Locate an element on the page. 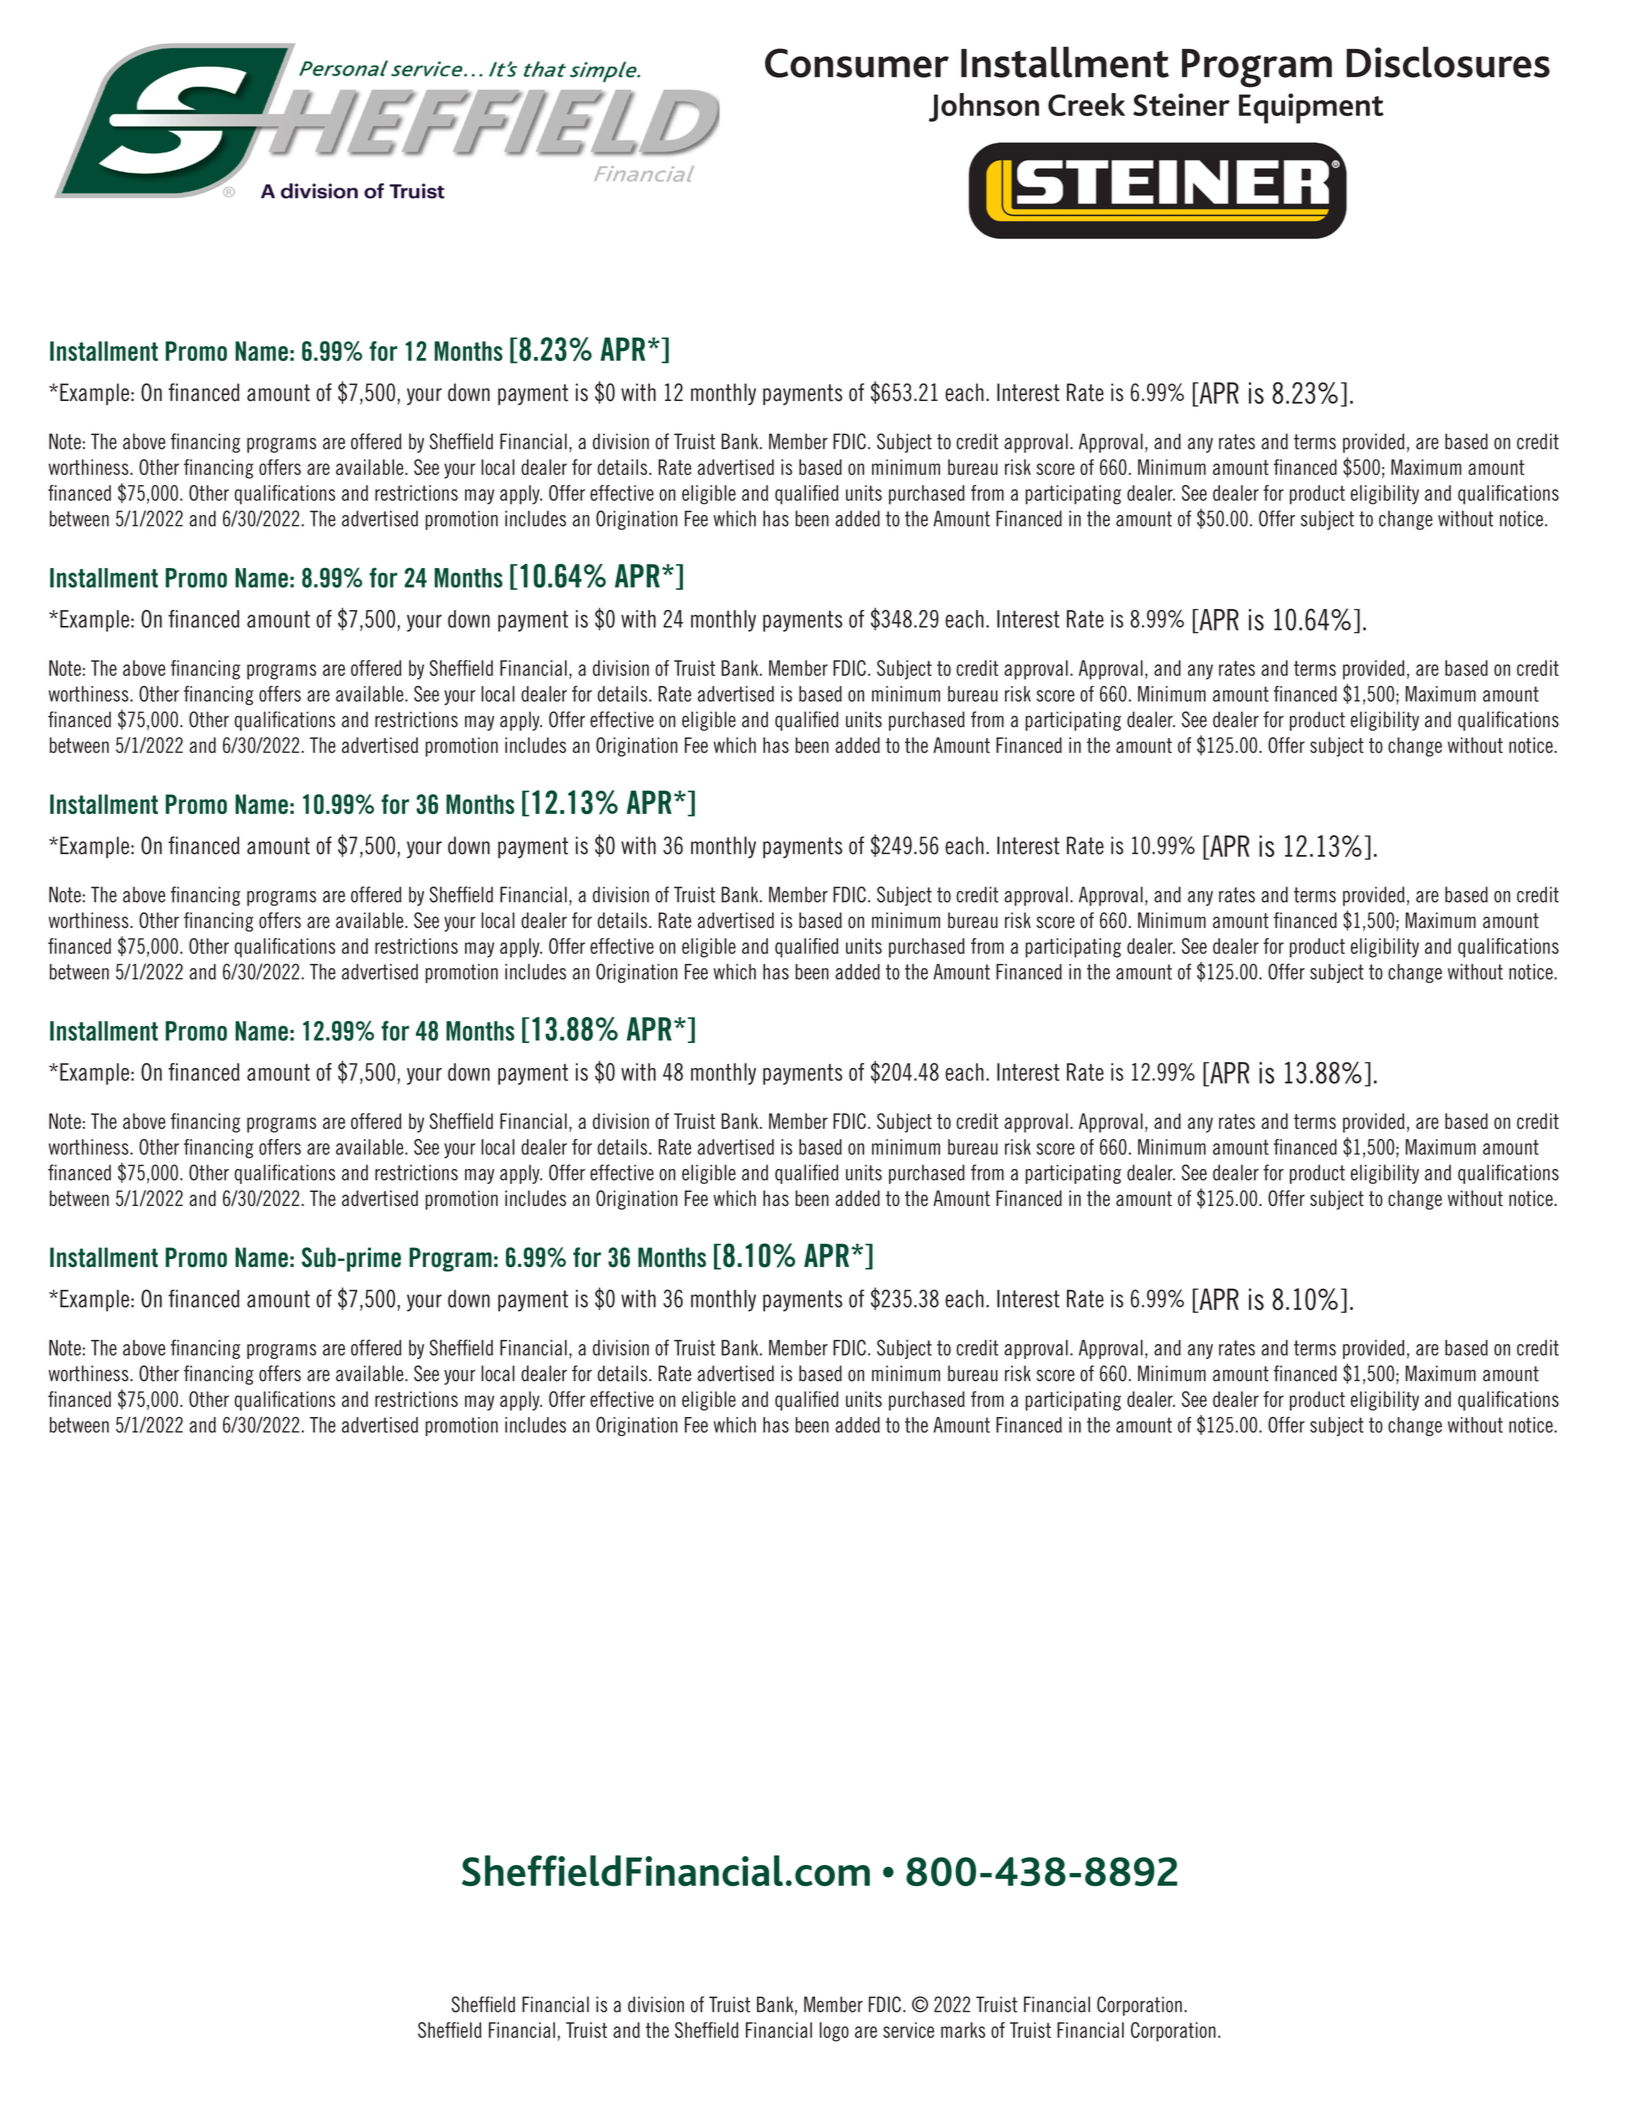 The height and width of the image is (2121, 1639). Creek is located at coordinates (1086, 104).
